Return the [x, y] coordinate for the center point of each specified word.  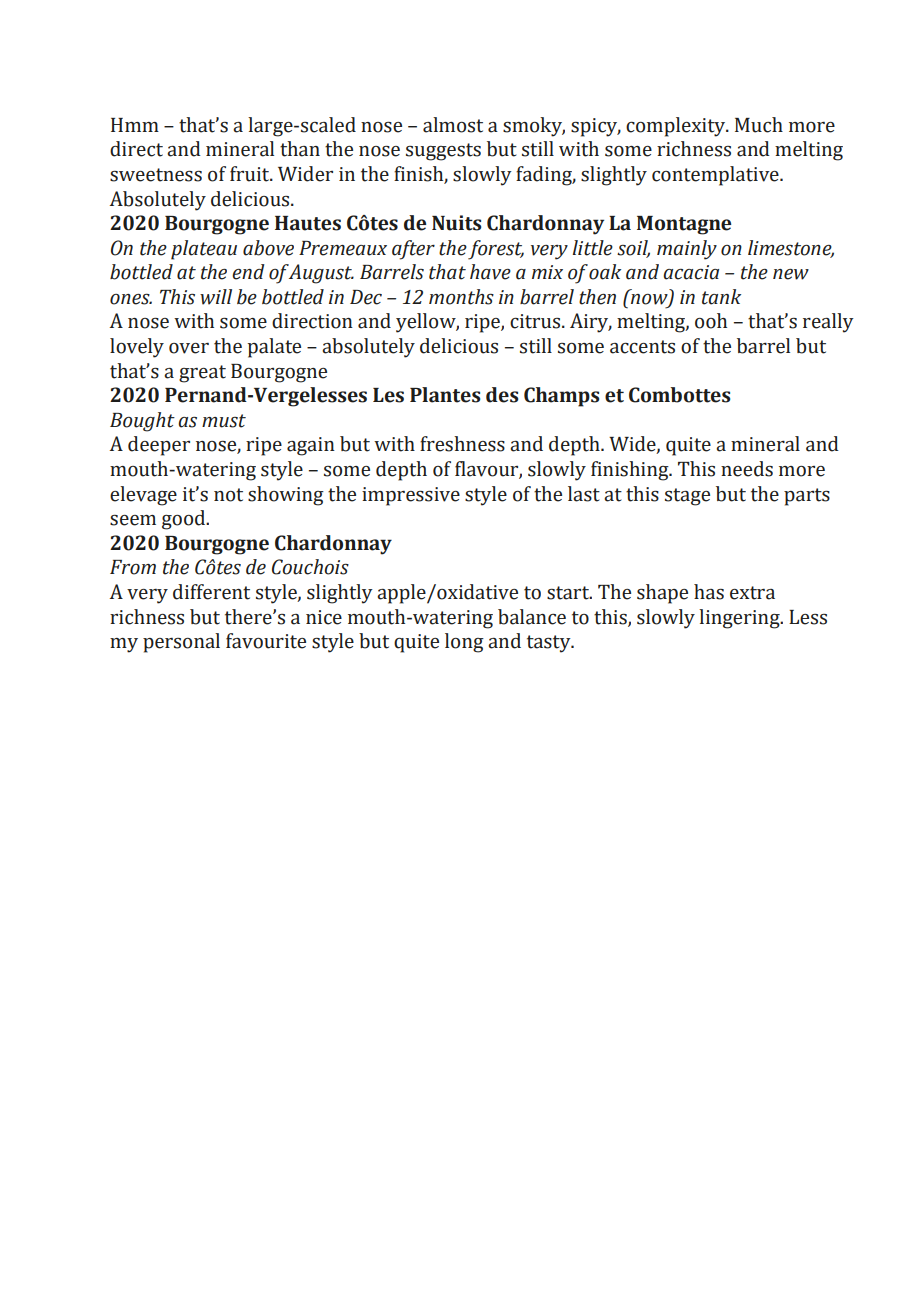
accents [642, 347]
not [228, 495]
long [464, 643]
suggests [443, 152]
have [490, 272]
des [502, 395]
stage [687, 497]
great [202, 374]
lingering [740, 619]
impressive [411, 496]
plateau [204, 250]
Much [759, 125]
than [300, 149]
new [791, 274]
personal [181, 643]
